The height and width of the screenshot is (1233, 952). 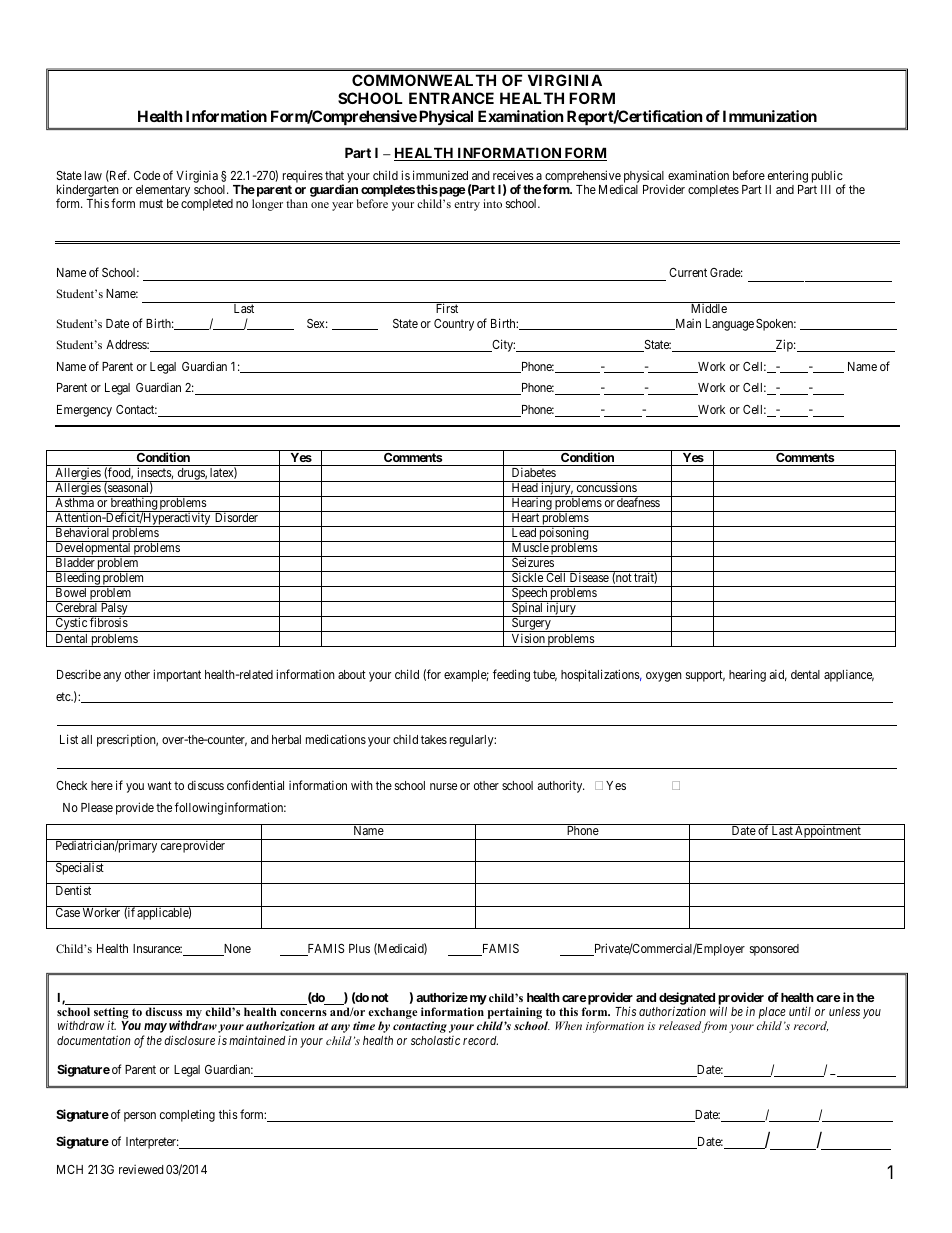 I want to click on important, so click(x=177, y=675).
